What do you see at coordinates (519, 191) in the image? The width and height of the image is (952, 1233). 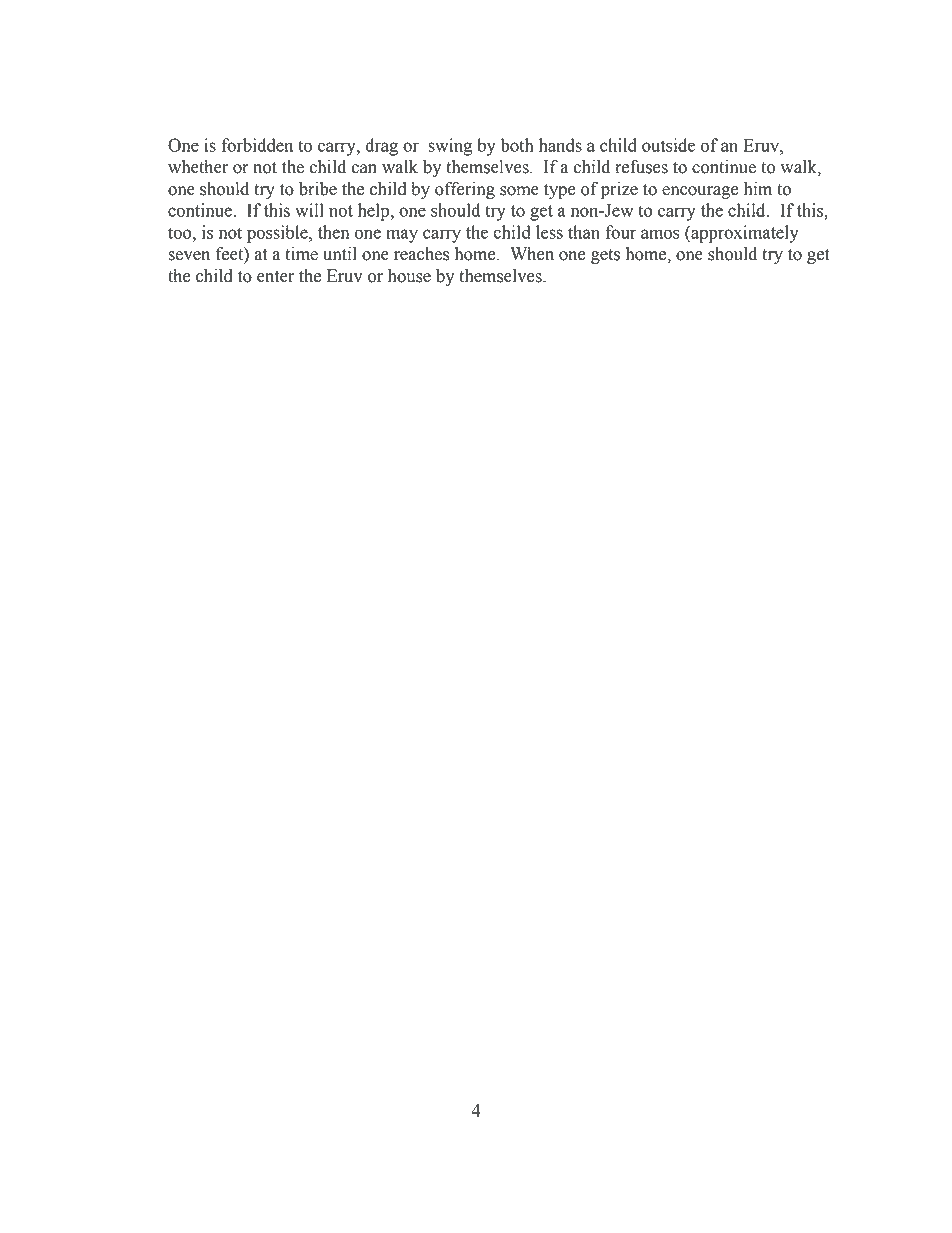 I see `some` at bounding box center [519, 191].
